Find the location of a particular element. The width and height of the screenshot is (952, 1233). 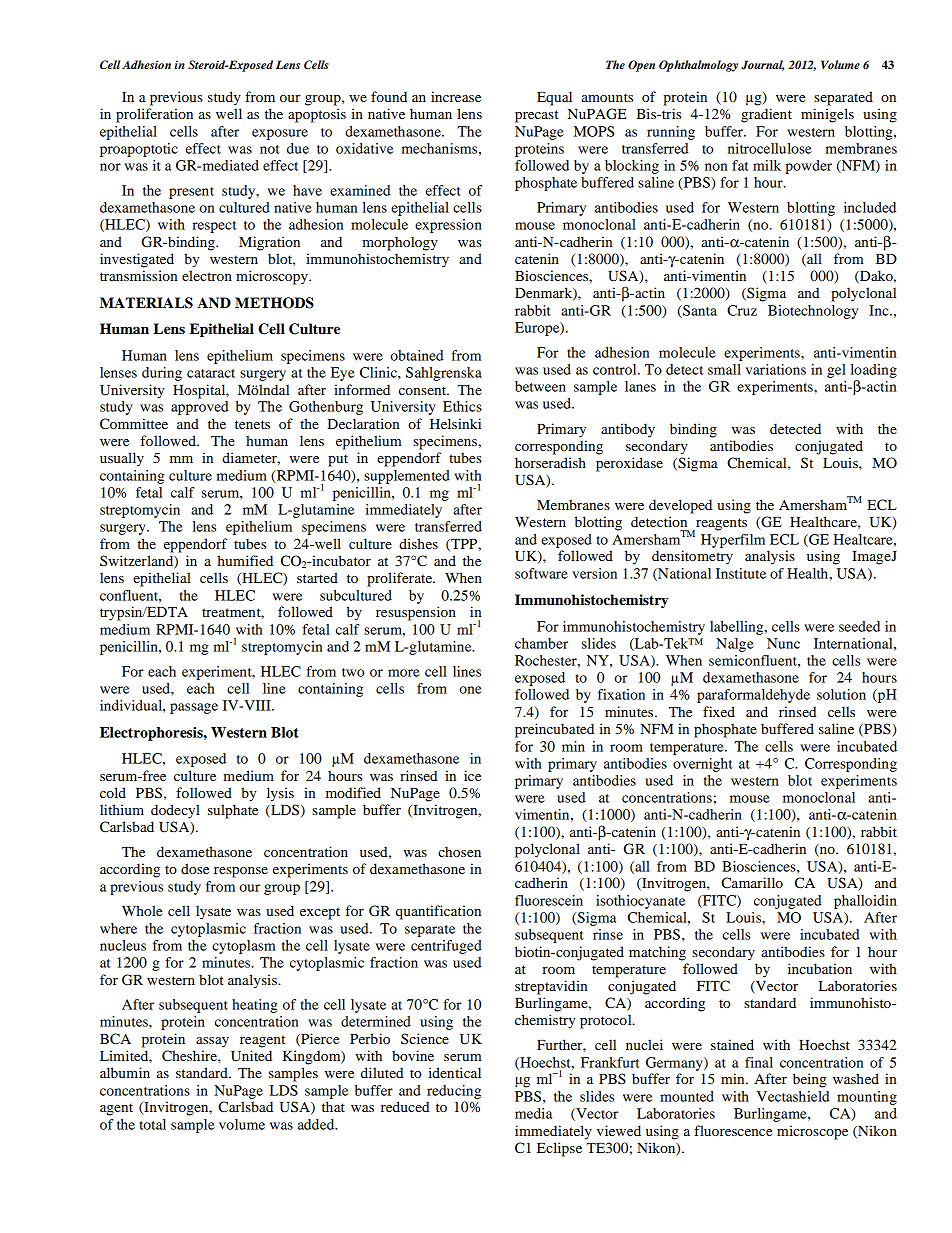

dose is located at coordinates (195, 868).
